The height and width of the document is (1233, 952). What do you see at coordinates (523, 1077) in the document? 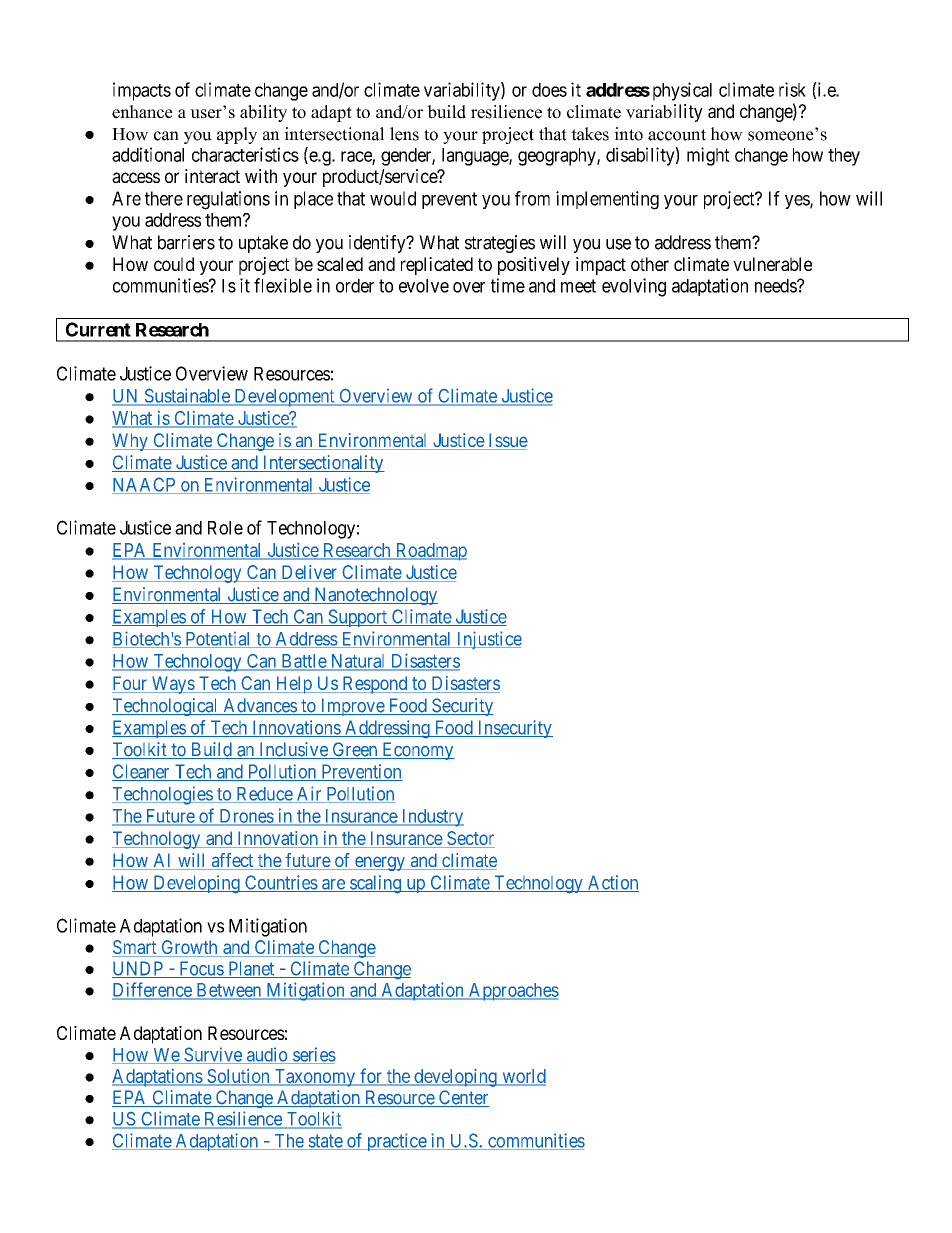
I see `world` at bounding box center [523, 1077].
